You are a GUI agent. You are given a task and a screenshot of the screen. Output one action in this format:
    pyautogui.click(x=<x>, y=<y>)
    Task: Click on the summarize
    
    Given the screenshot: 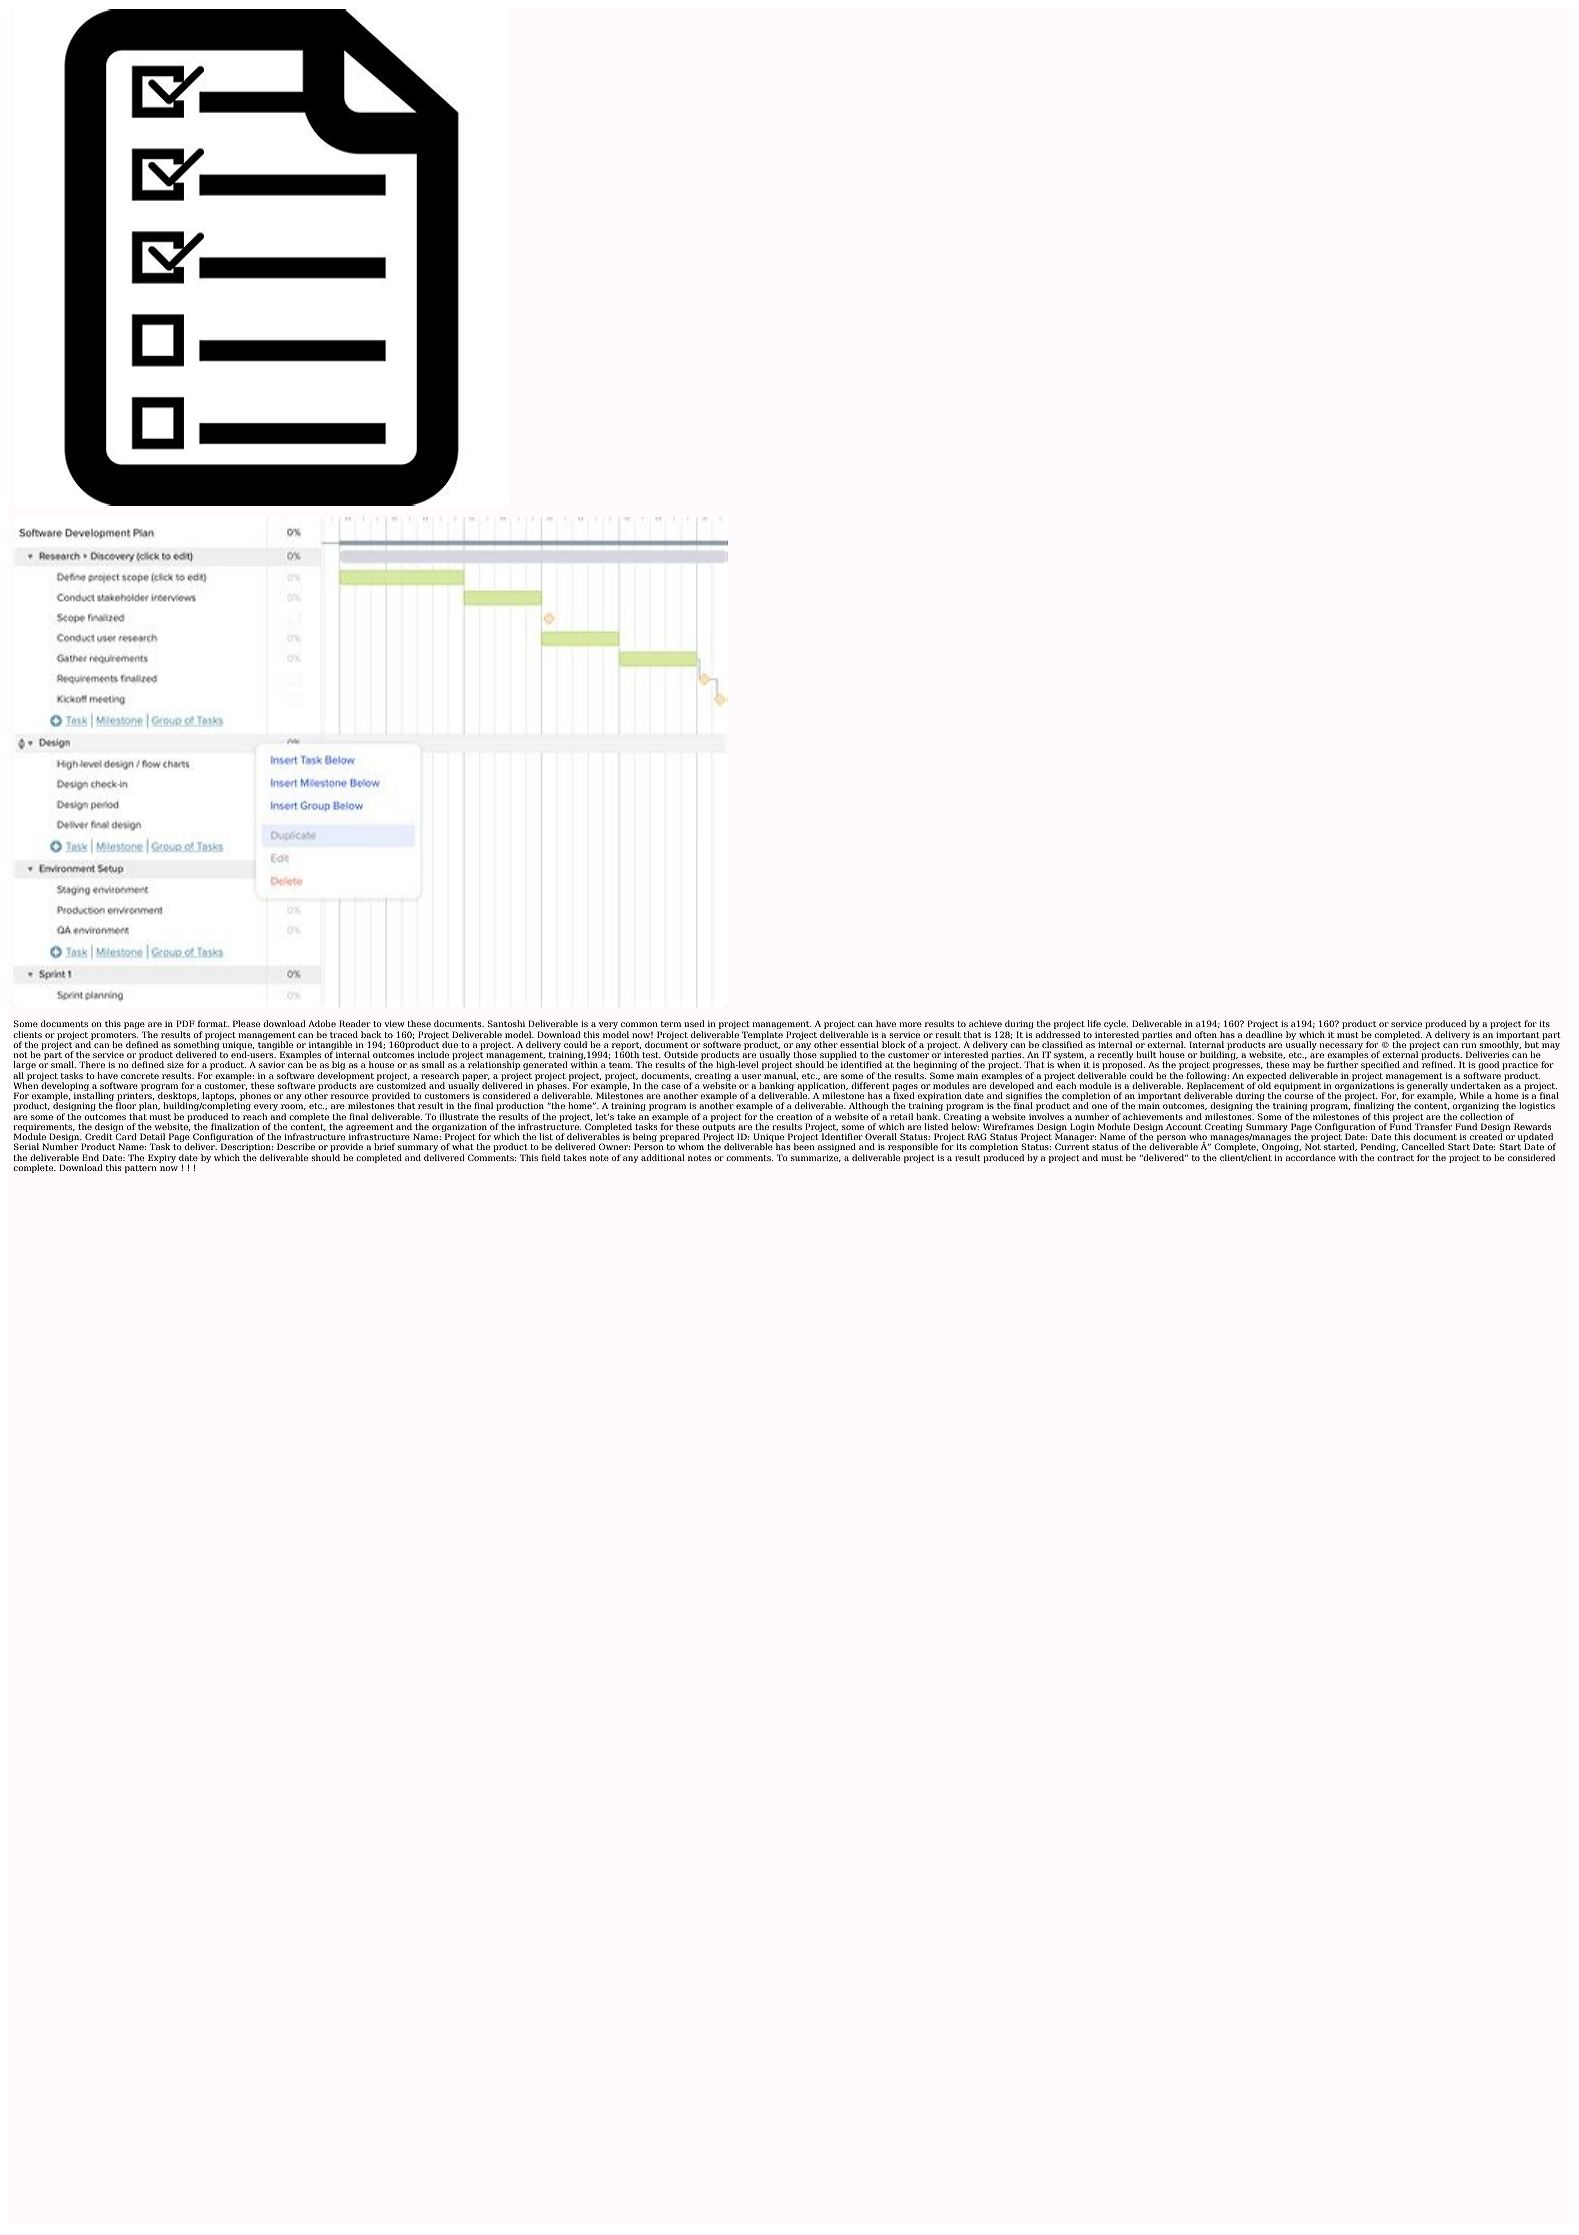 What is the action you would take?
    pyautogui.click(x=816, y=1158)
